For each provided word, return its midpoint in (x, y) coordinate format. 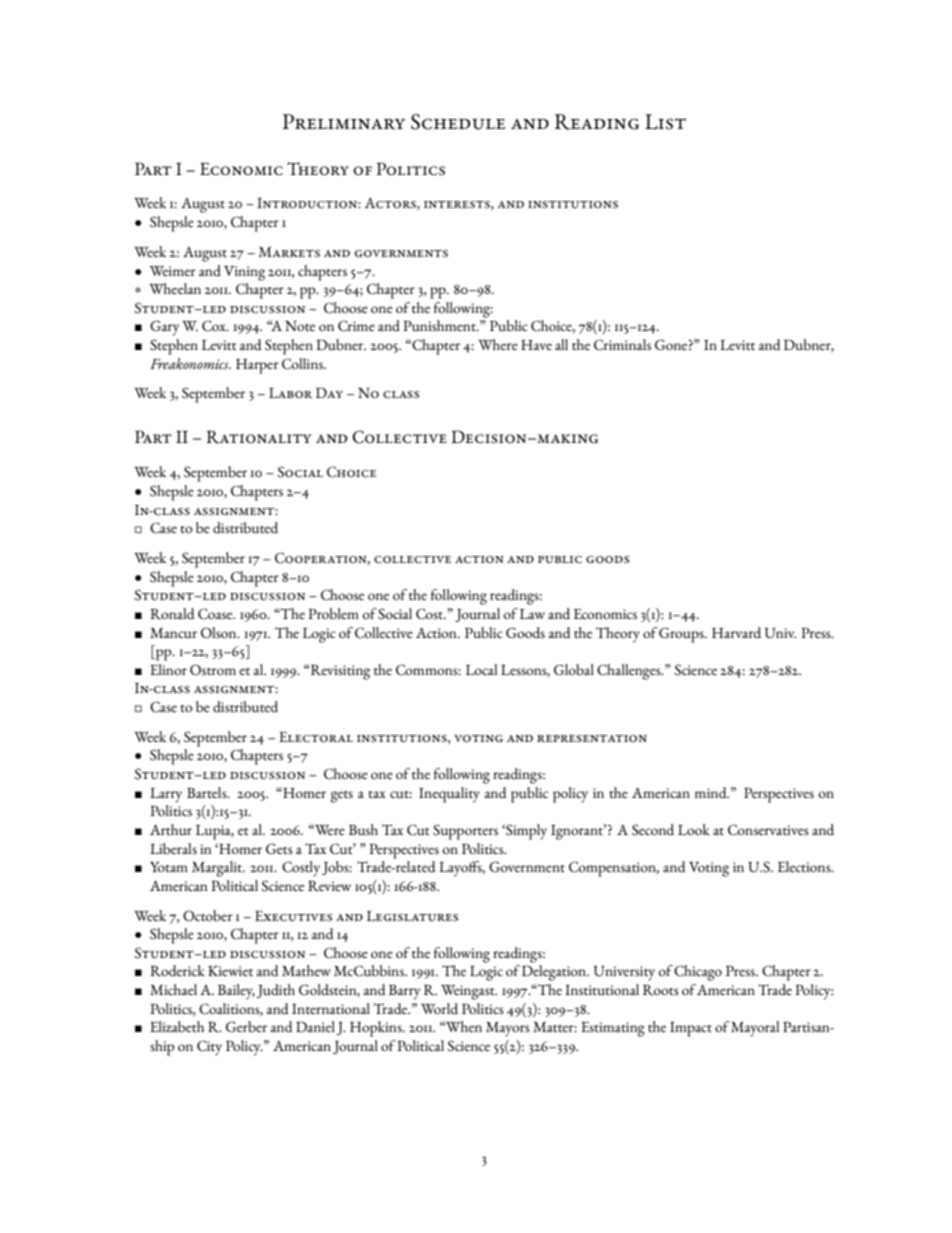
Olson (220, 633)
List (665, 122)
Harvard (736, 632)
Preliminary (344, 122)
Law (532, 614)
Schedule (458, 122)
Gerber (246, 1027)
